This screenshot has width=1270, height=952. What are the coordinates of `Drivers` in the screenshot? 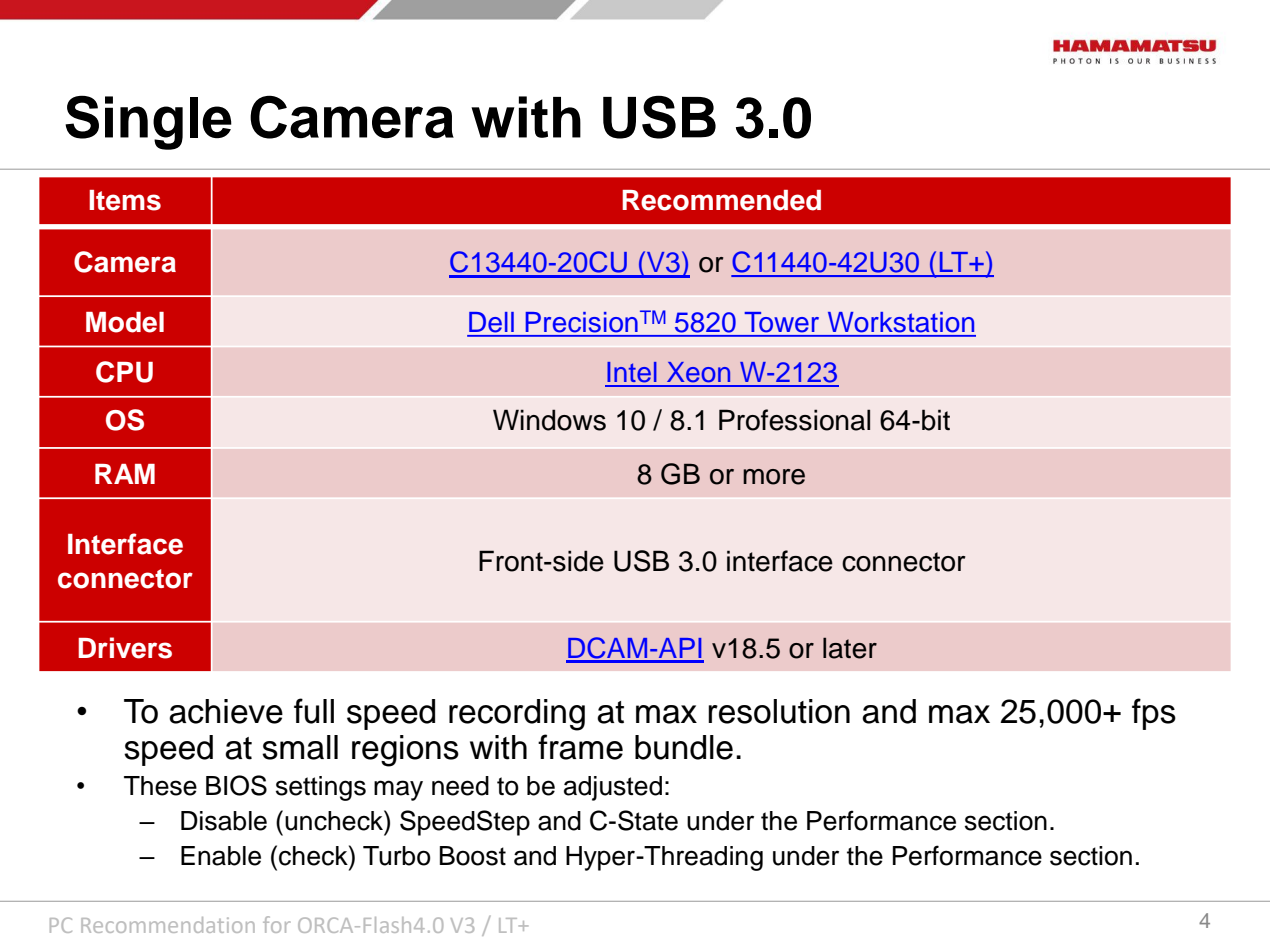 It's located at (125, 648).
